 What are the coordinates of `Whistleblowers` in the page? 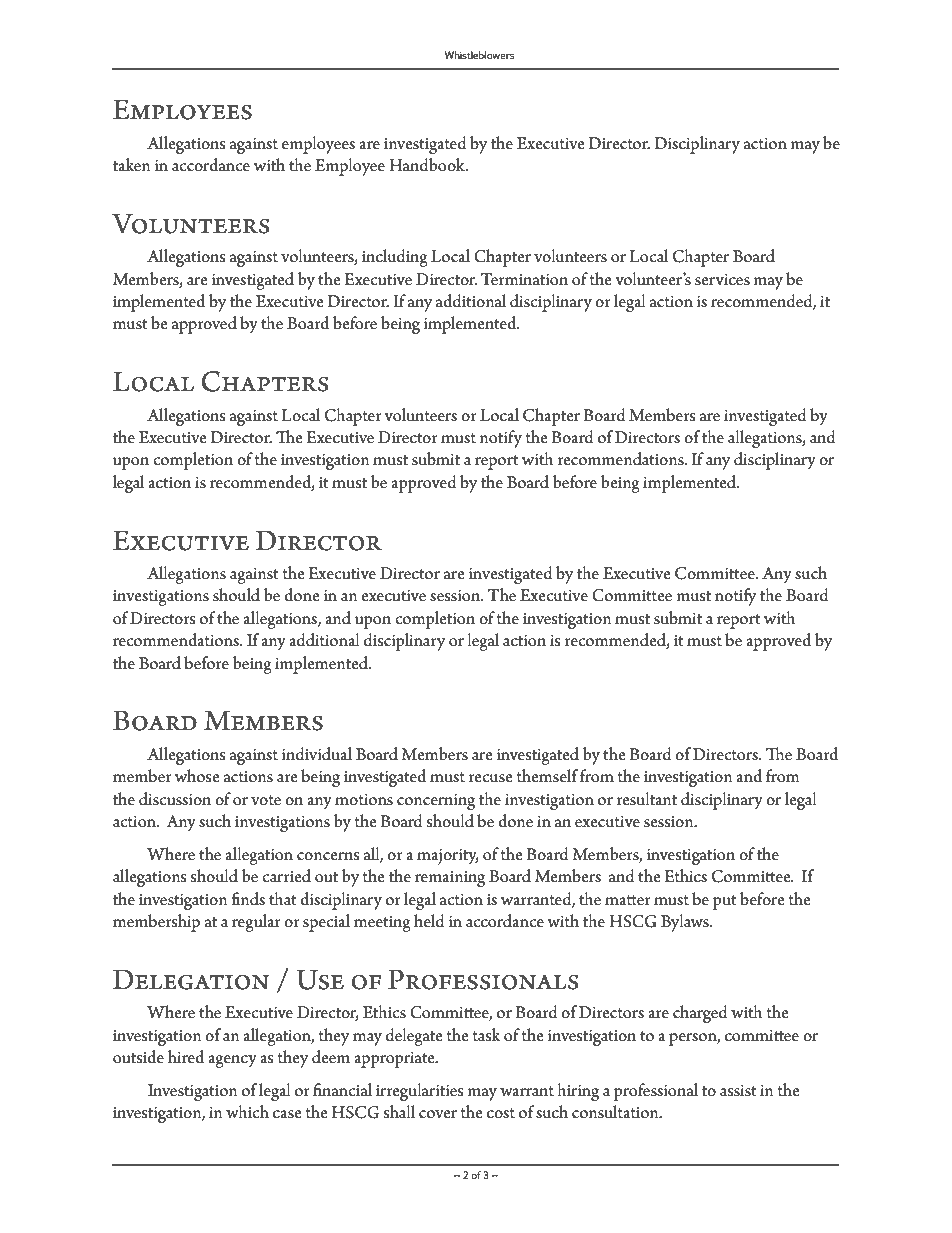 It's located at (479, 55).
